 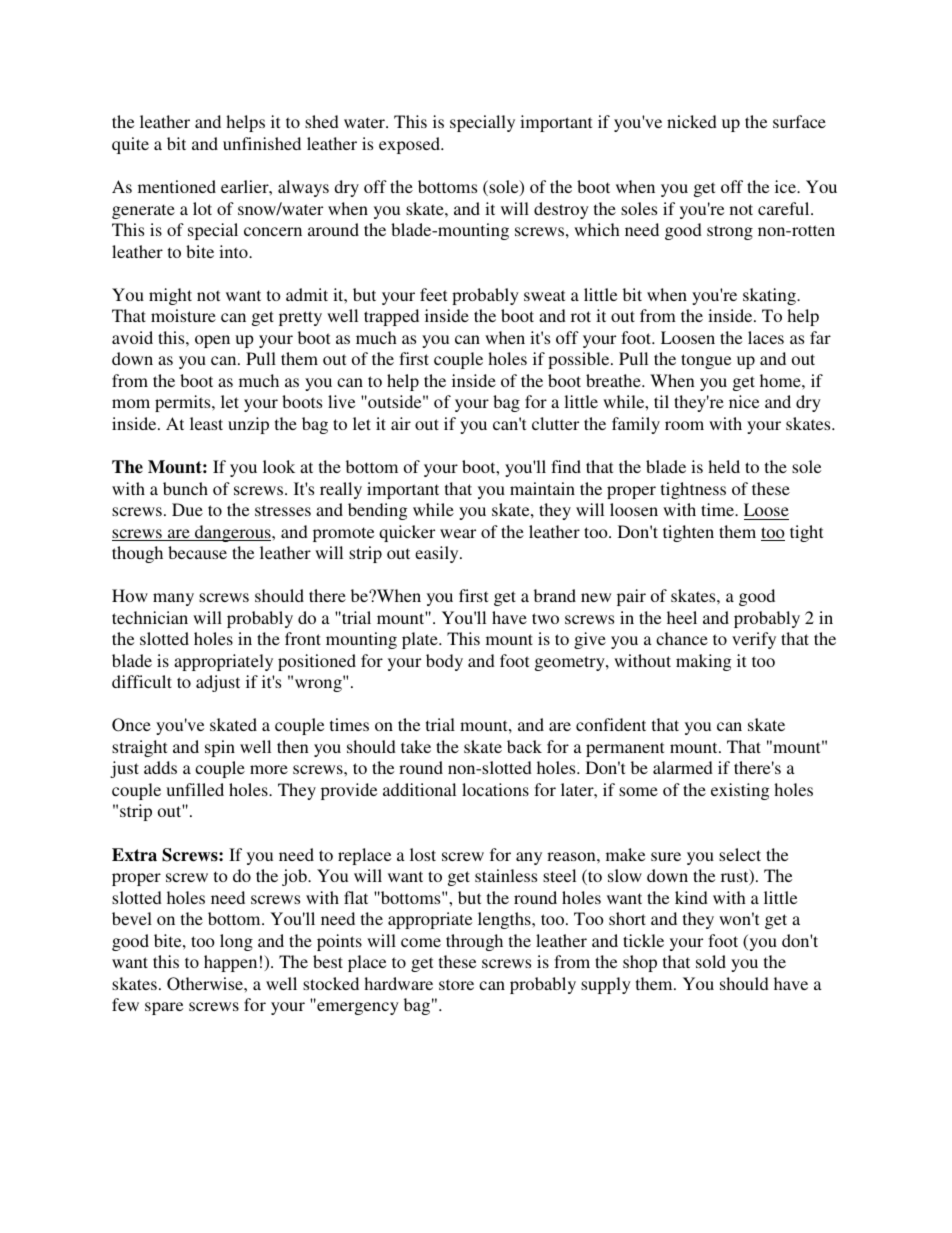 What do you see at coordinates (682, 617) in the screenshot?
I see `heel` at bounding box center [682, 617].
